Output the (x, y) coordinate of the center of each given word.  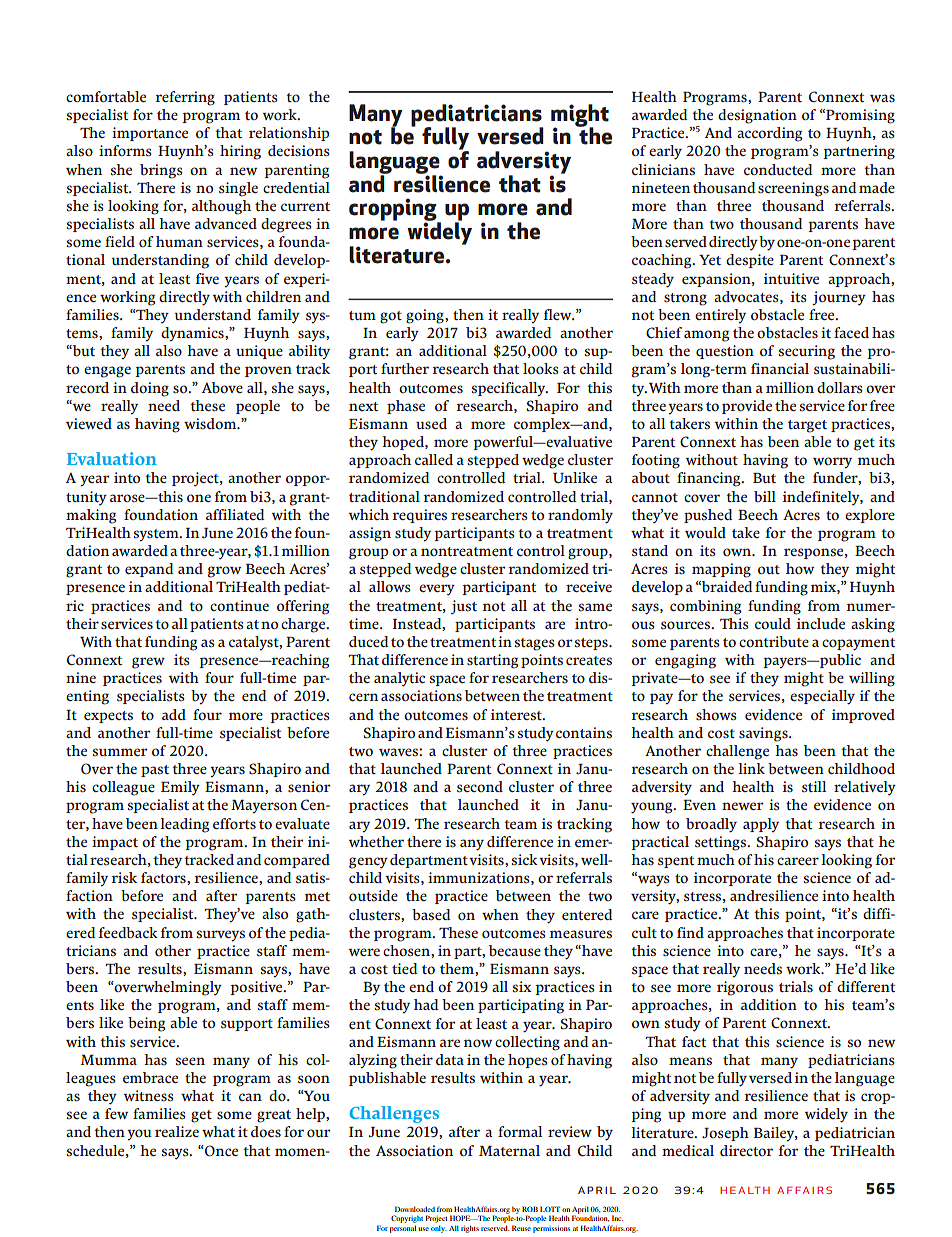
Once (220, 1150)
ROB (530, 1209)
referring (185, 98)
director (746, 1150)
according (769, 134)
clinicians (663, 170)
